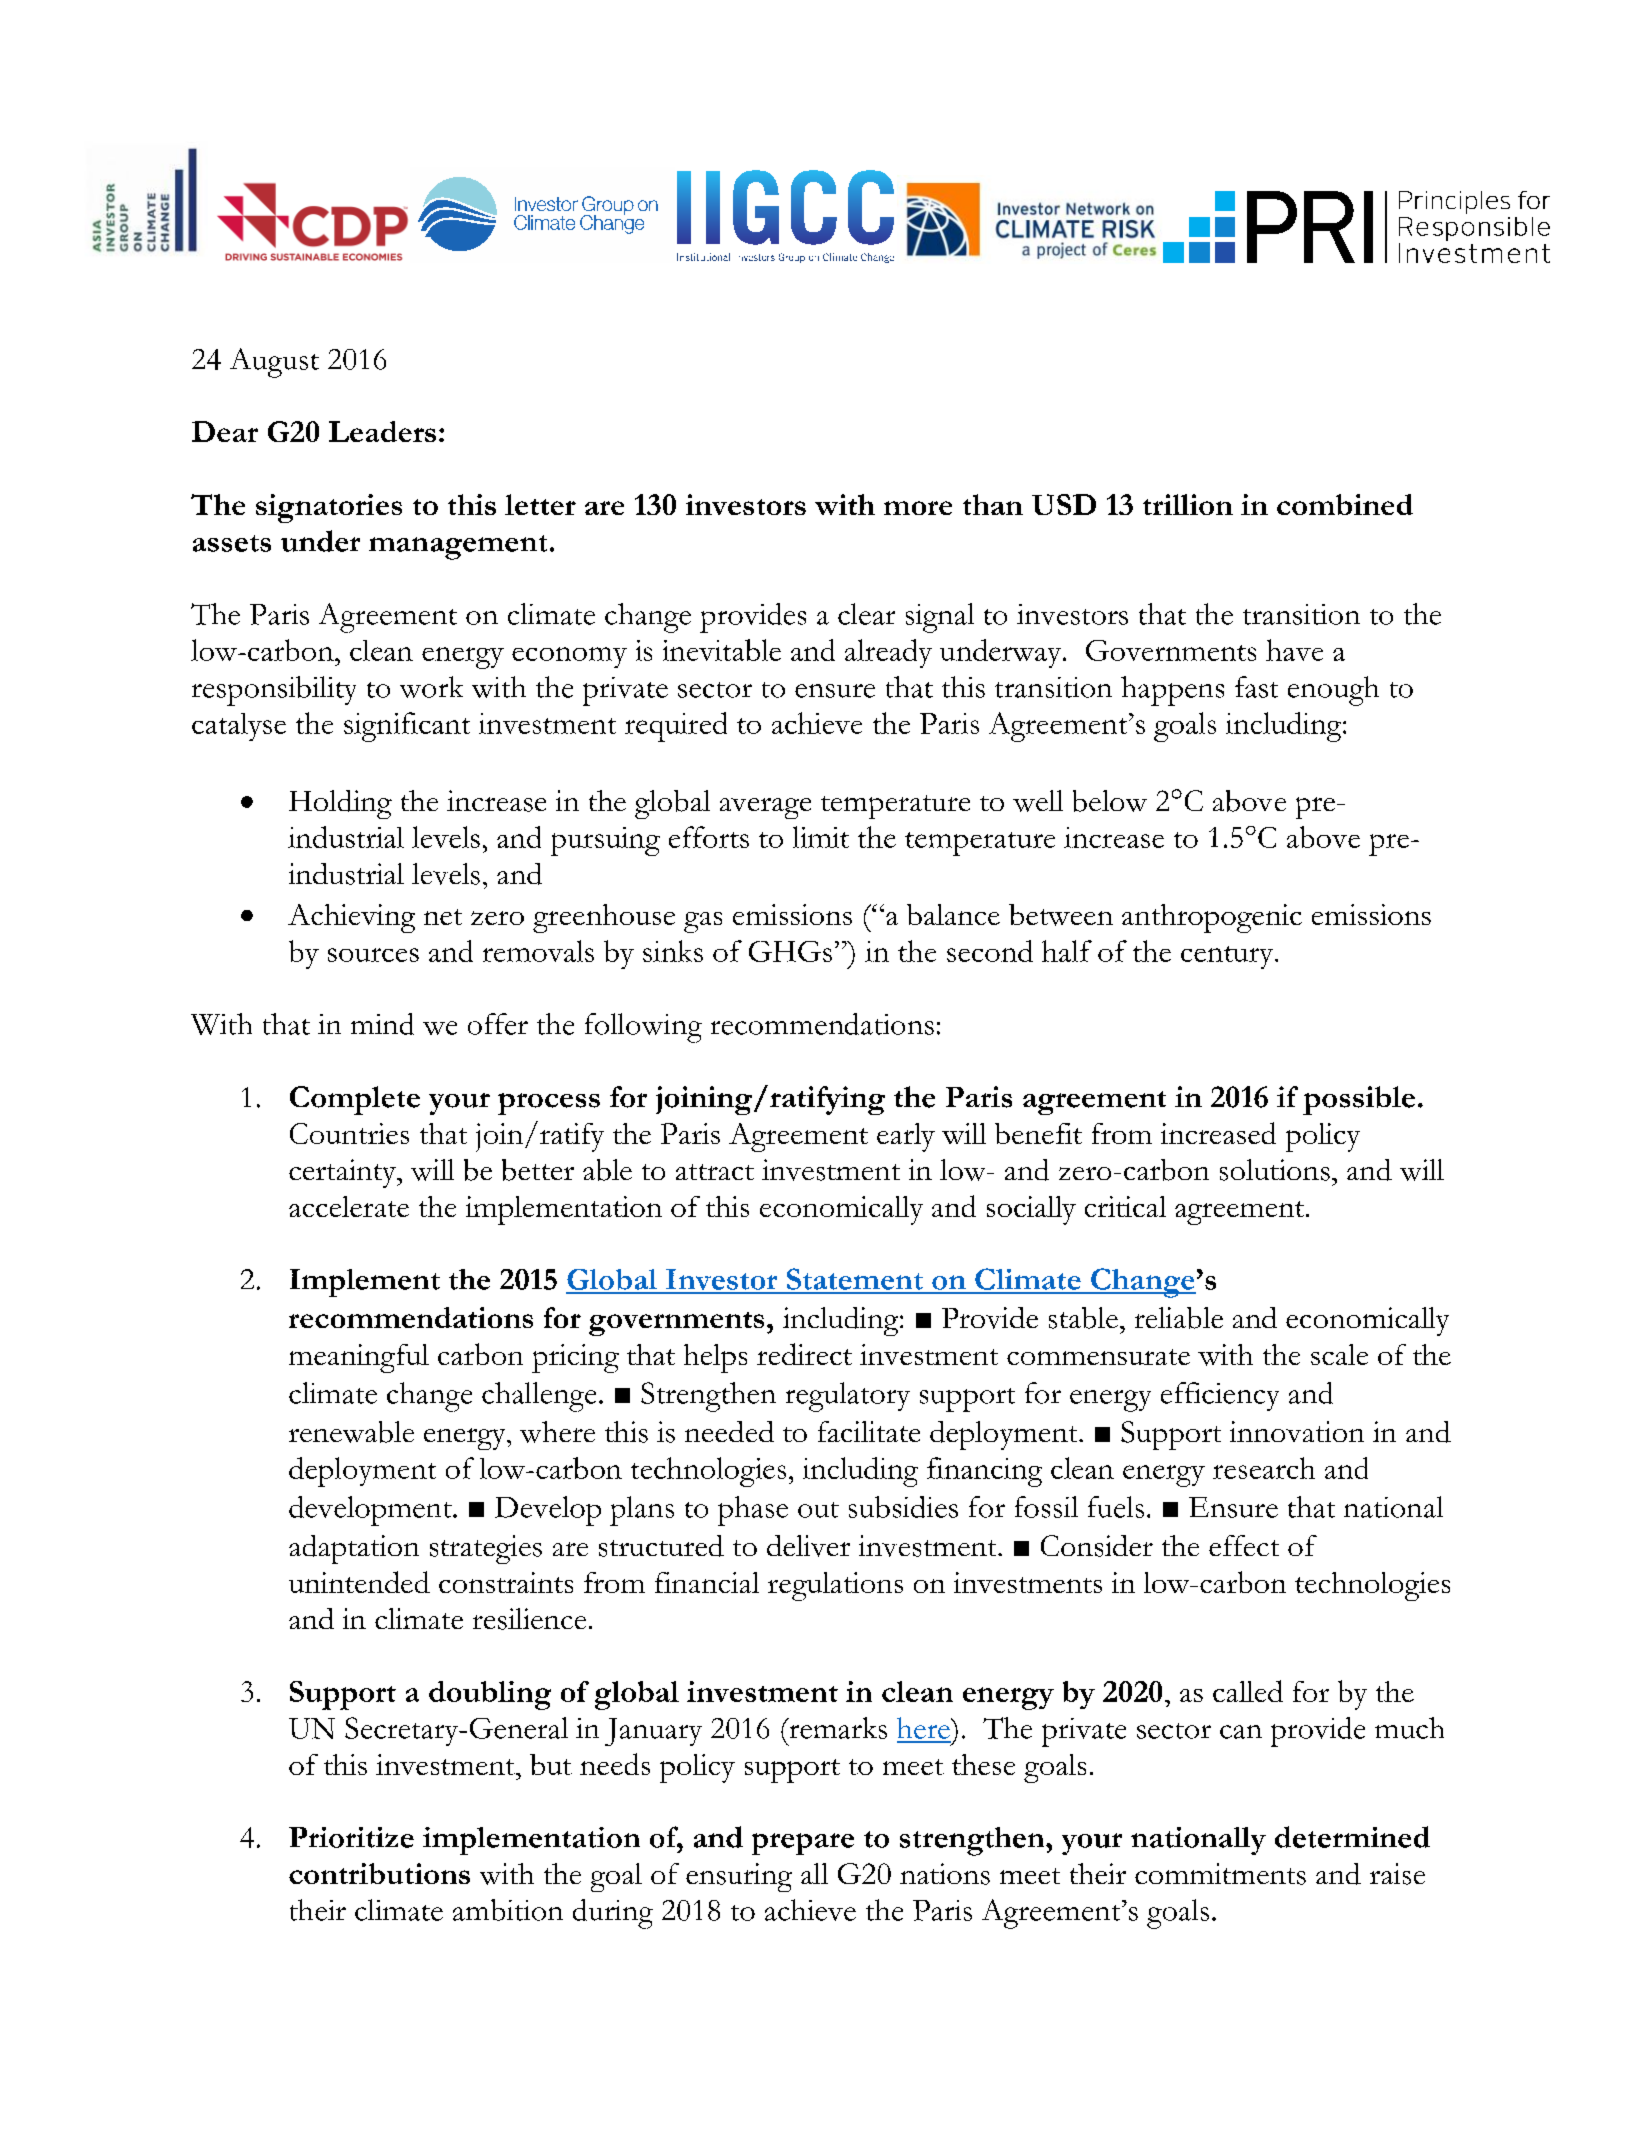  Describe the element at coordinates (382, 431) in the screenshot. I see `Leaders` at that location.
